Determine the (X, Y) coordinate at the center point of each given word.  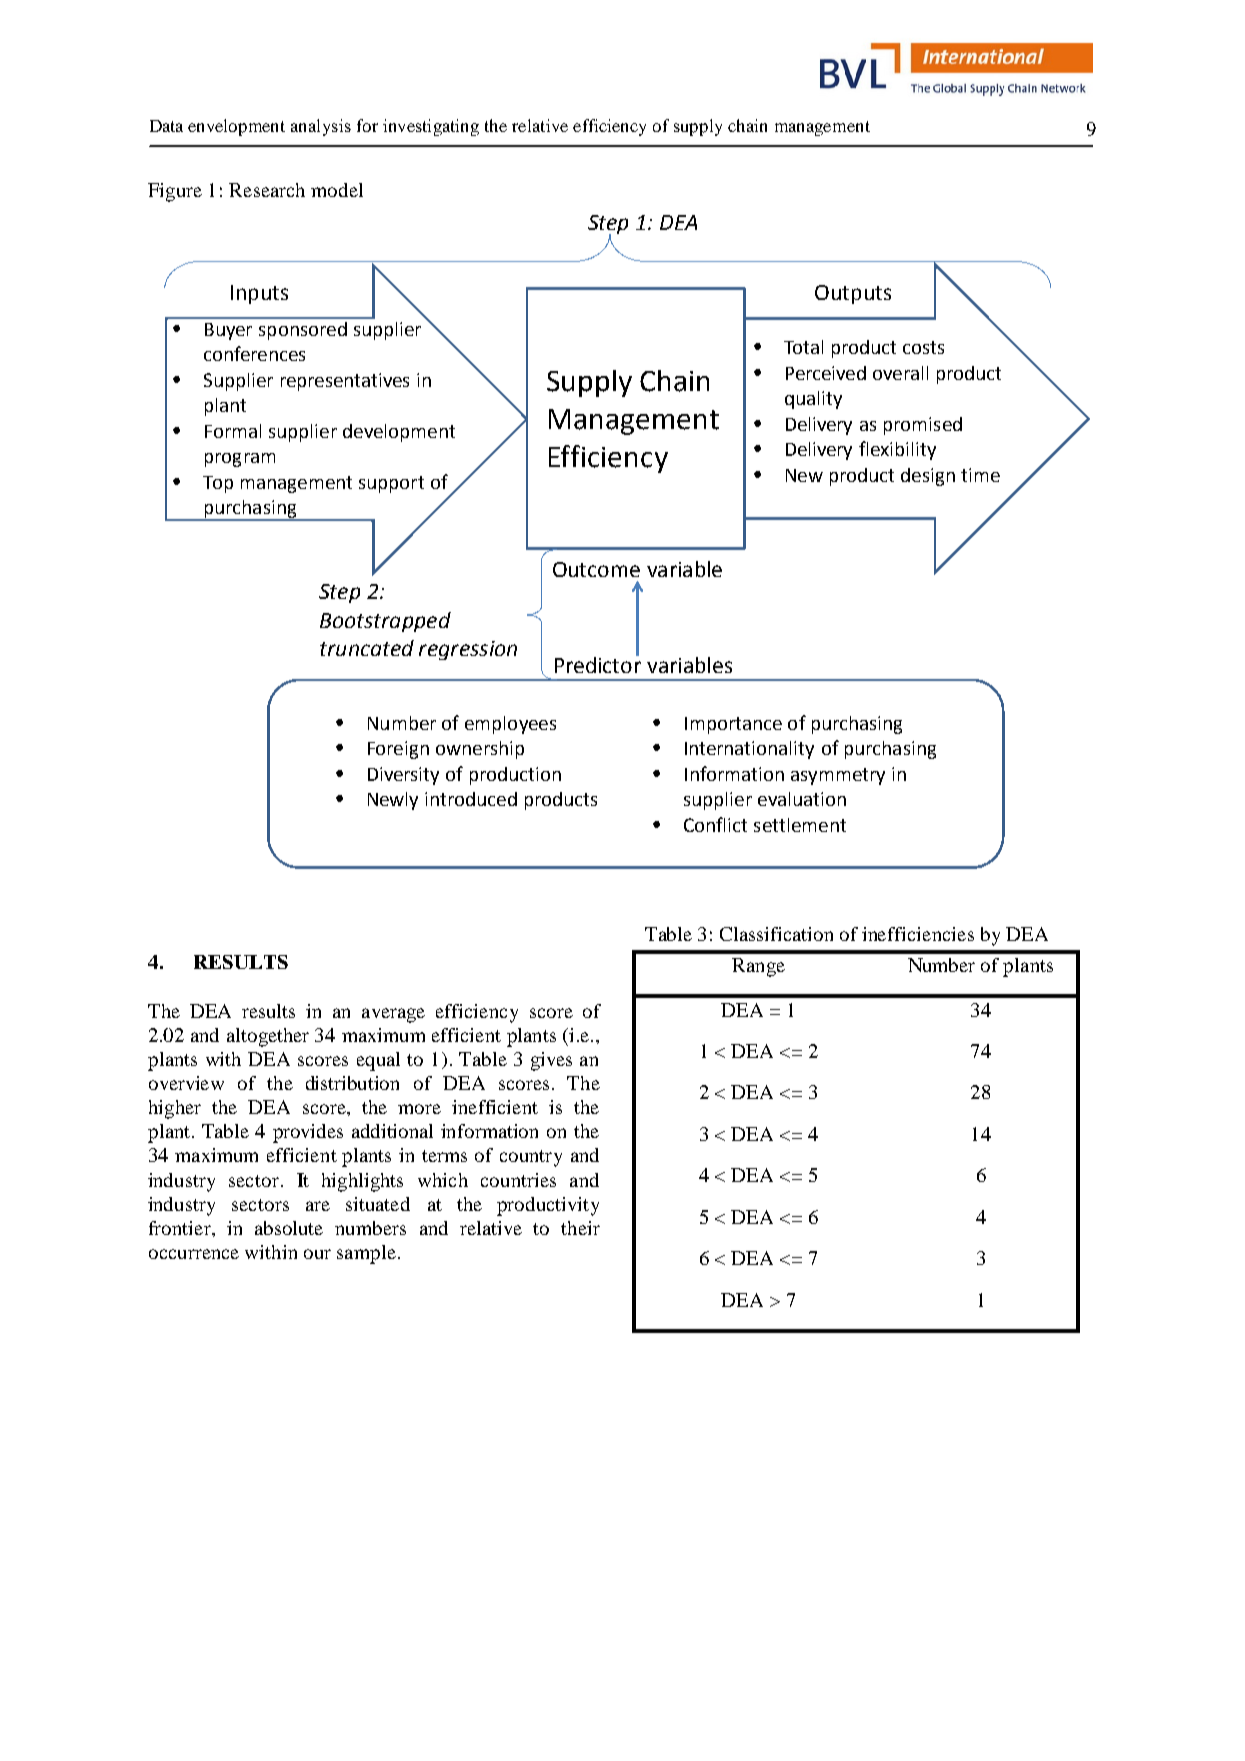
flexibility (897, 450)
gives (551, 1061)
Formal (233, 431)
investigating (431, 127)
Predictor (598, 663)
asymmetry (838, 776)
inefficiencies (918, 934)
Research (267, 190)
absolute (289, 1228)
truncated (367, 648)
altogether (268, 1037)
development (399, 433)
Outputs (853, 294)
